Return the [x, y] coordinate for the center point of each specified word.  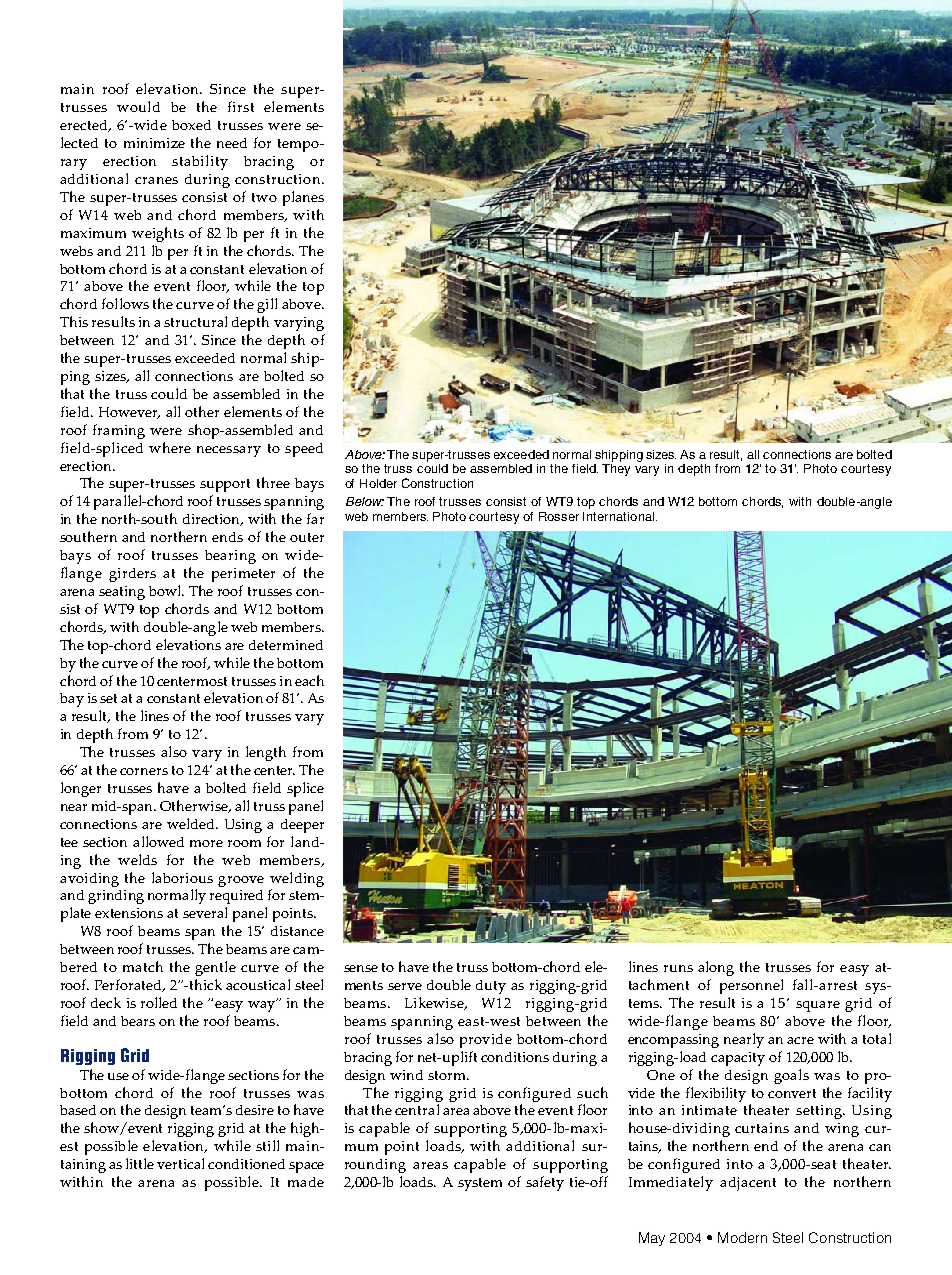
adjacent [748, 1184]
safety [545, 1183]
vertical [180, 1163]
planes [303, 198]
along [716, 968]
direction [213, 520]
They [616, 470]
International [620, 516]
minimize [154, 143]
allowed [158, 841]
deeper [302, 826]
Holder [378, 483]
